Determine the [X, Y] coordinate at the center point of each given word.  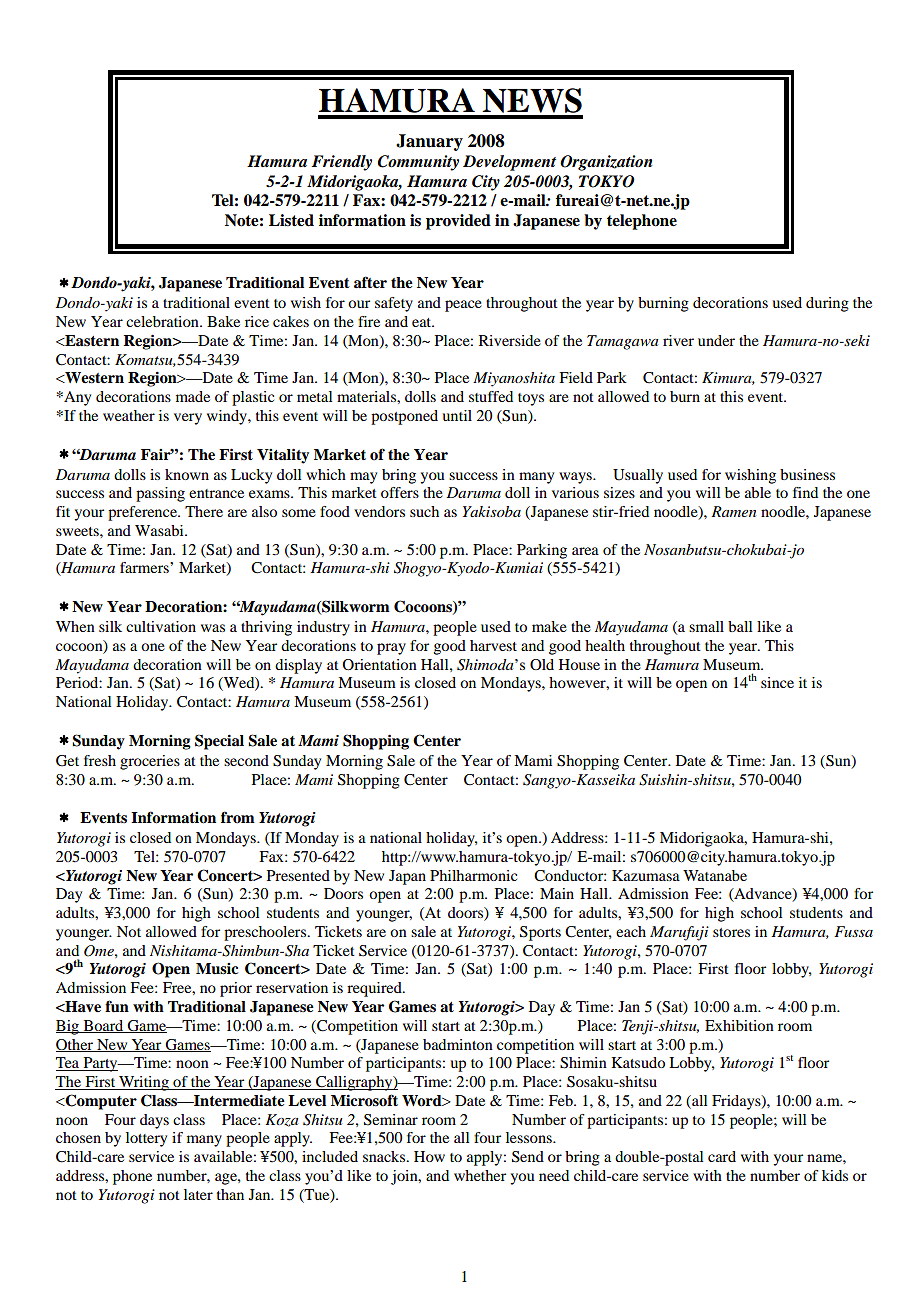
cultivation [161, 626]
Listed [291, 220]
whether [480, 1175]
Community [418, 163]
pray [391, 649]
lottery [146, 1139]
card [722, 1156]
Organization [606, 163]
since [777, 682]
